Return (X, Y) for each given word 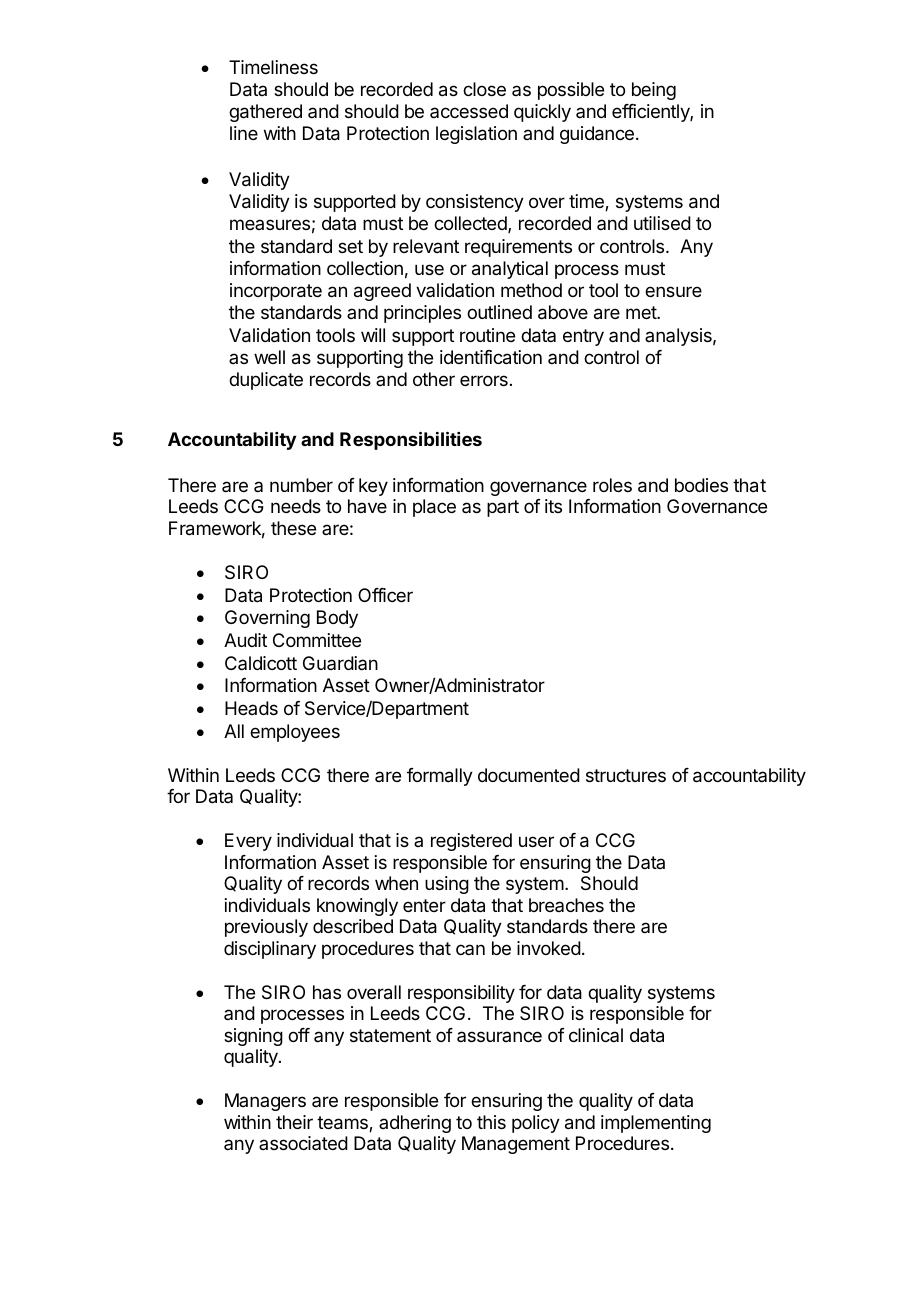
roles (612, 485)
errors (484, 380)
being (654, 91)
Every (248, 842)
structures (626, 775)
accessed (469, 111)
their (294, 1122)
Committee (317, 640)
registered (471, 842)
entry (583, 337)
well (269, 357)
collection (365, 268)
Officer (385, 595)
